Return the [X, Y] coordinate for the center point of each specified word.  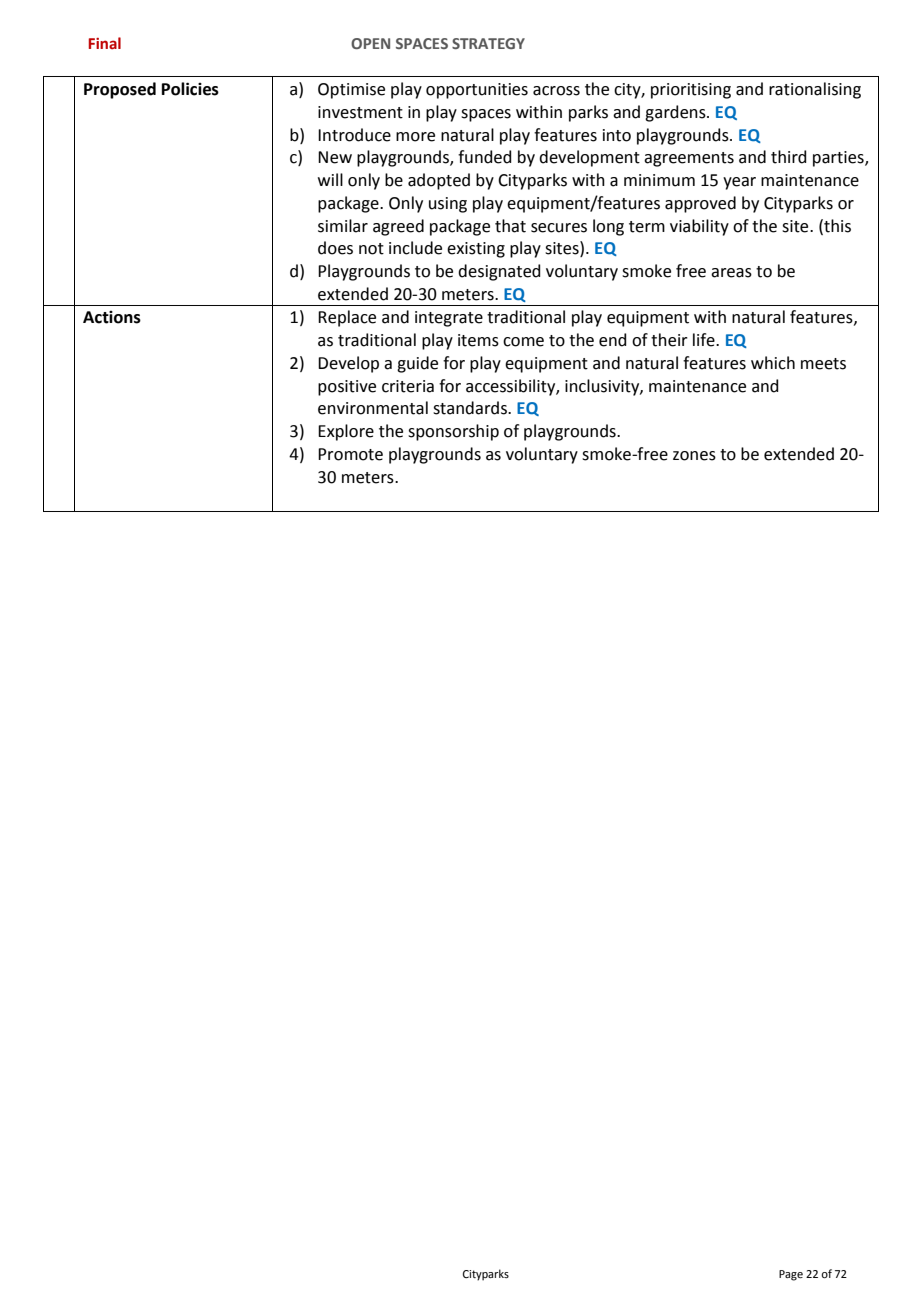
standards [471, 408]
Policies [190, 89]
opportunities [477, 91]
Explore [346, 432]
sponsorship [453, 432]
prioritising [691, 91]
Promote [350, 454]
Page [791, 1275]
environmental [373, 408]
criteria [408, 386]
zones [694, 456]
